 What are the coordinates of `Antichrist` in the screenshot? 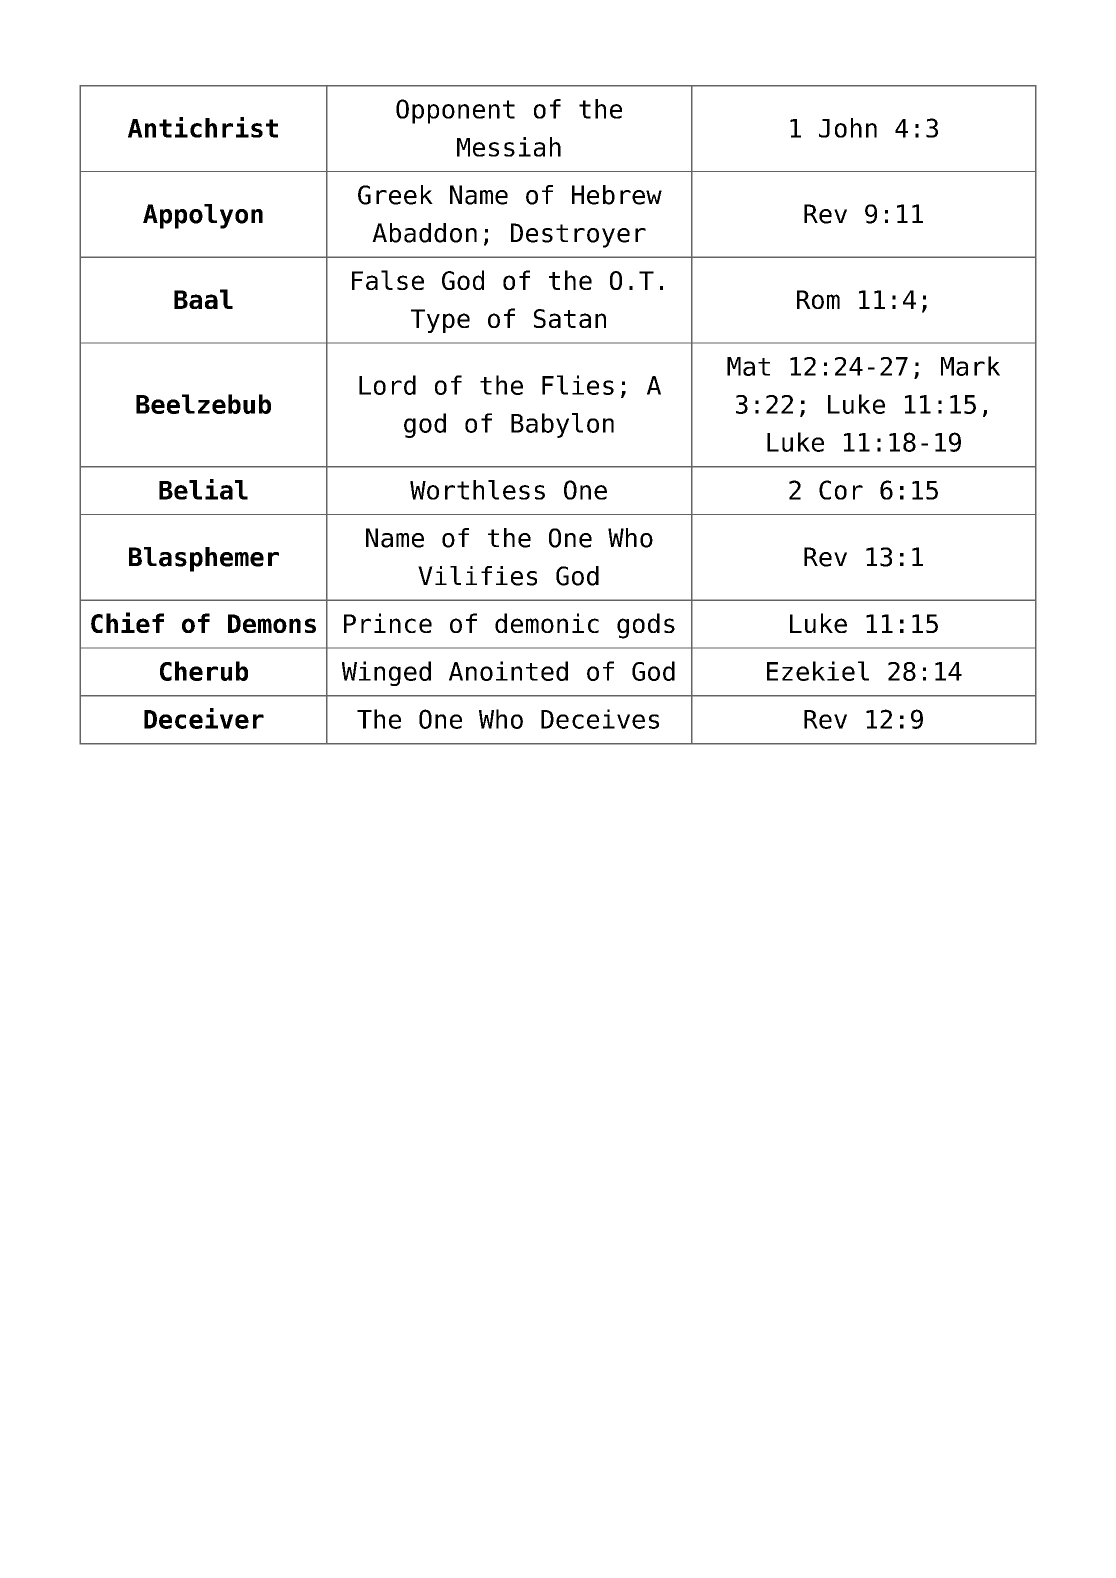 It's located at (203, 127).
